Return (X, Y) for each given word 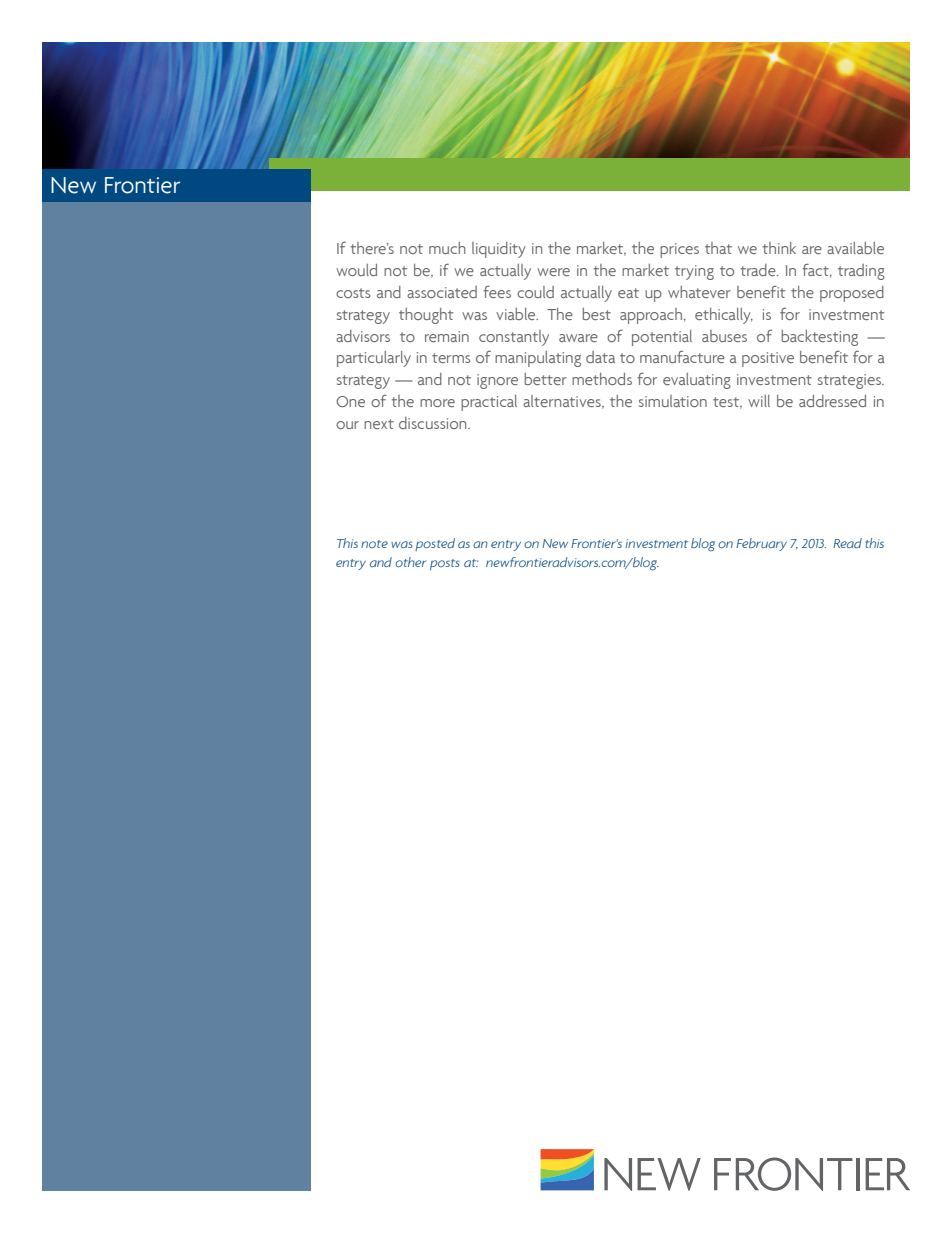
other (410, 562)
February (761, 544)
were (553, 272)
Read (847, 543)
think (779, 248)
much (447, 248)
